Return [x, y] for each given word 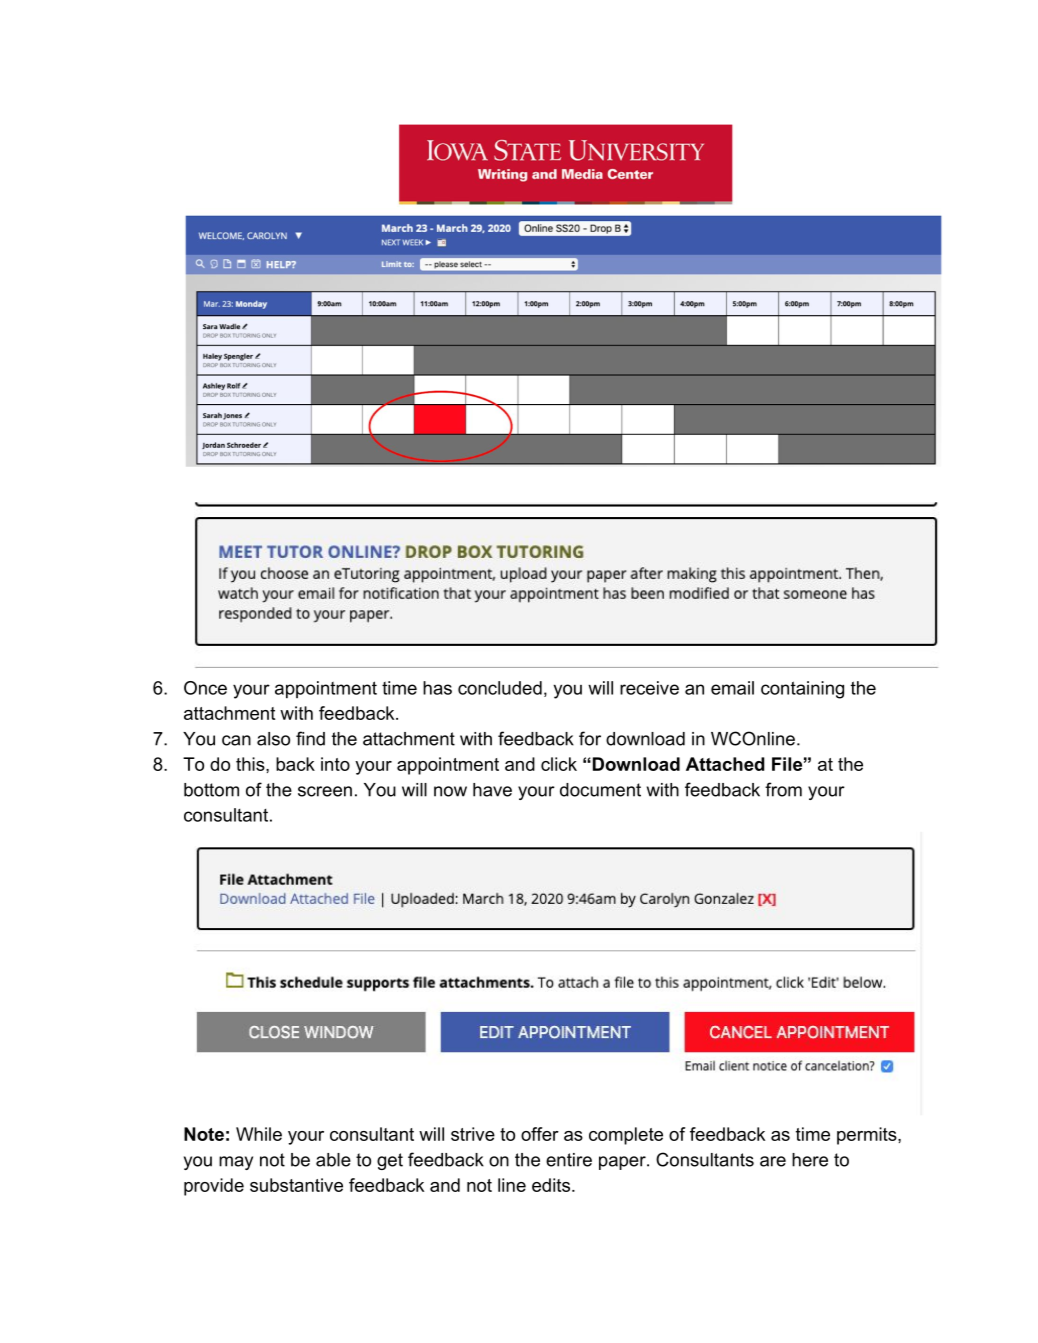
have [492, 790]
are [773, 1161]
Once [205, 688]
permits [868, 1136]
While [259, 1134]
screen [325, 791]
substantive [296, 1185]
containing [802, 690]
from [783, 789]
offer [540, 1134]
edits [552, 1185]
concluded [500, 688]
